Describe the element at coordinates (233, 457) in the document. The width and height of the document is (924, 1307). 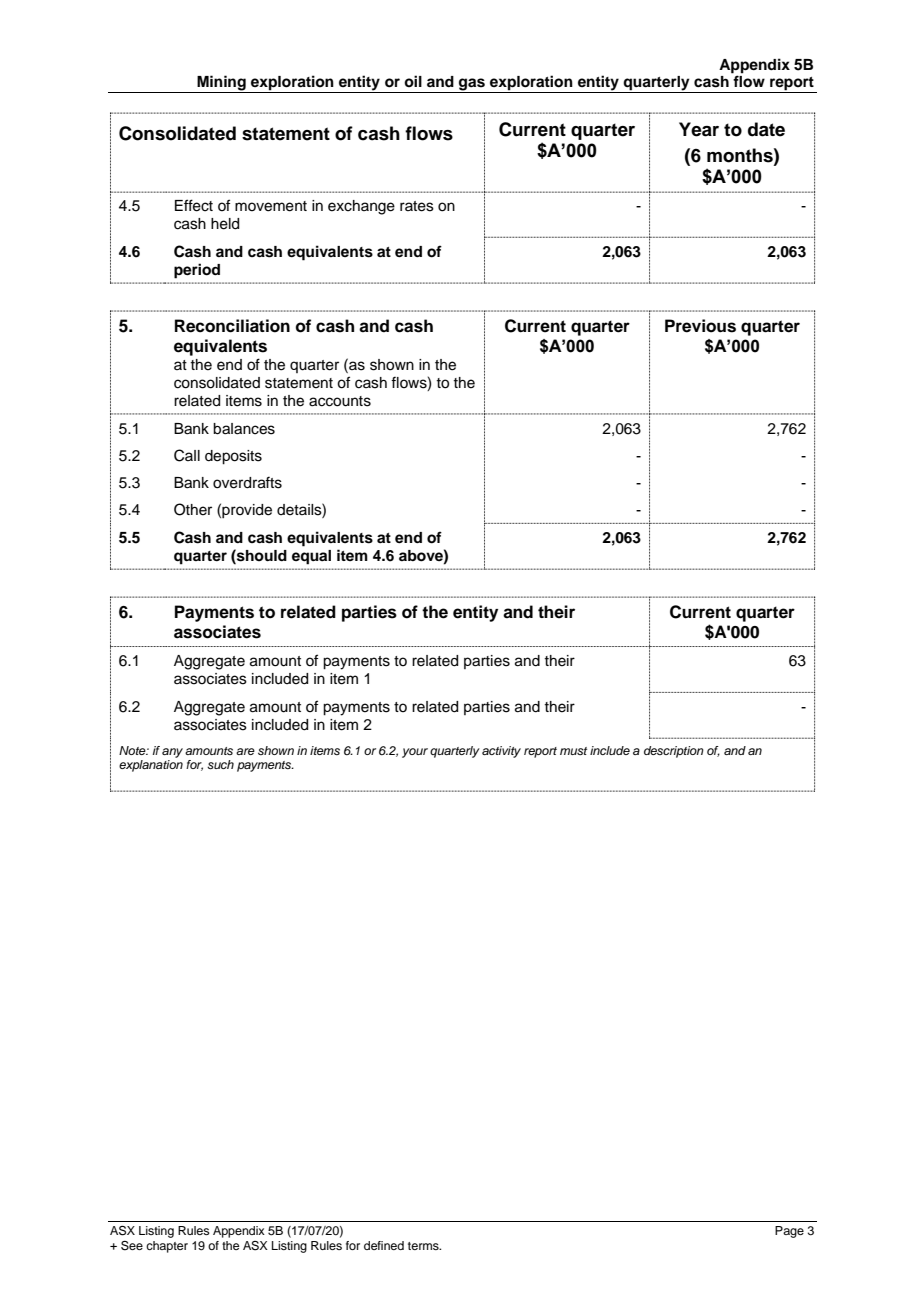
I see `deposits` at that location.
